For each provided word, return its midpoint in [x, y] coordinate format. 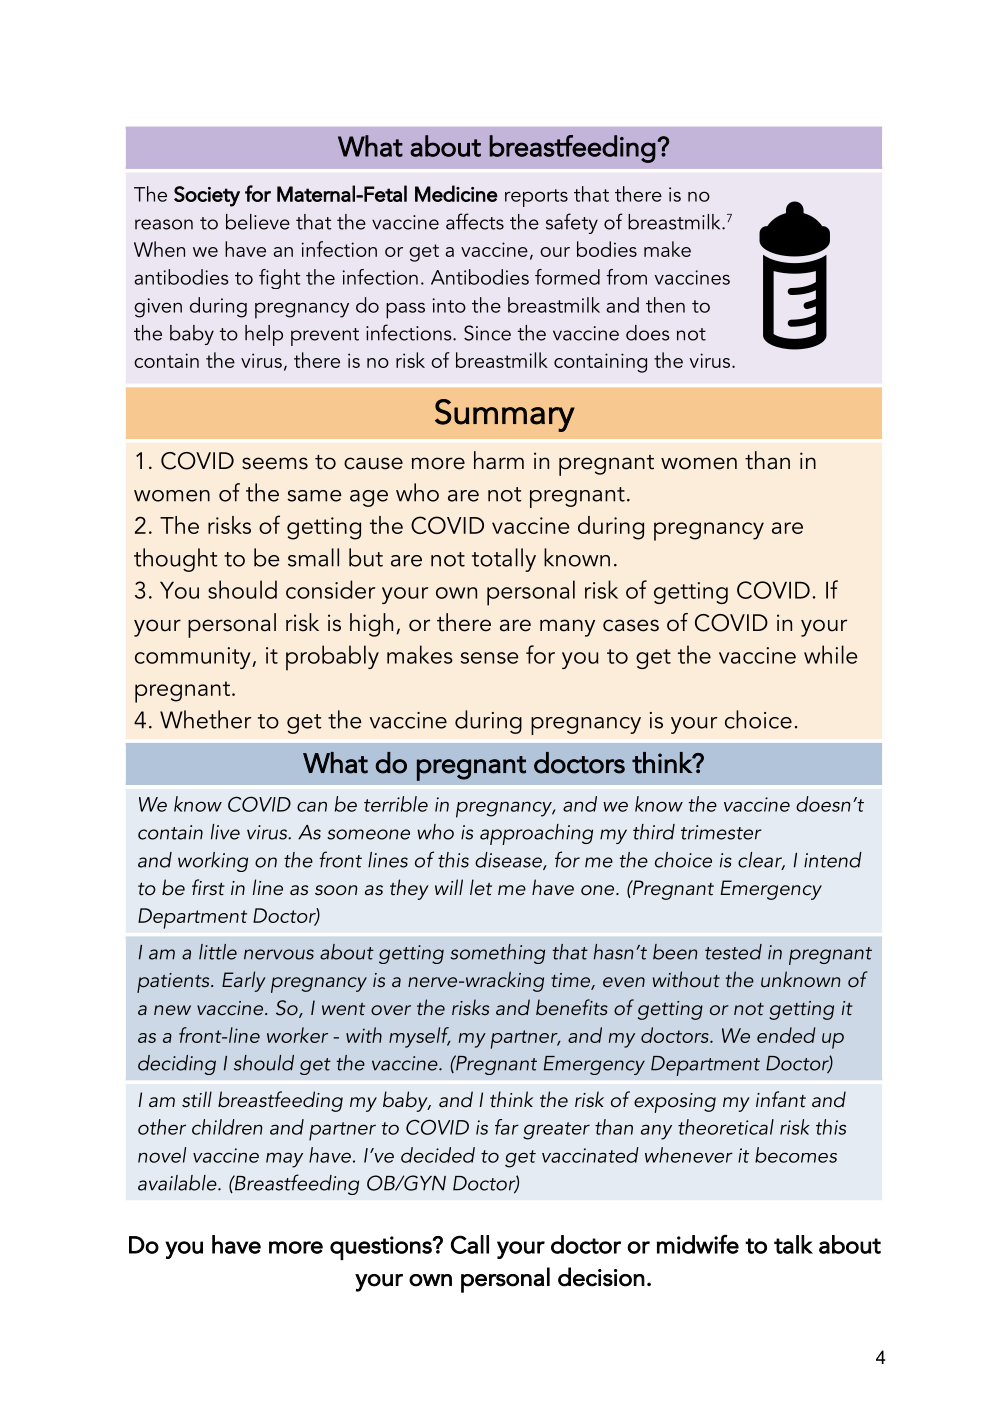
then [665, 305]
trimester [721, 832]
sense [490, 658]
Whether [205, 719]
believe [258, 222]
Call [470, 1244]
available [178, 1183]
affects [475, 221]
